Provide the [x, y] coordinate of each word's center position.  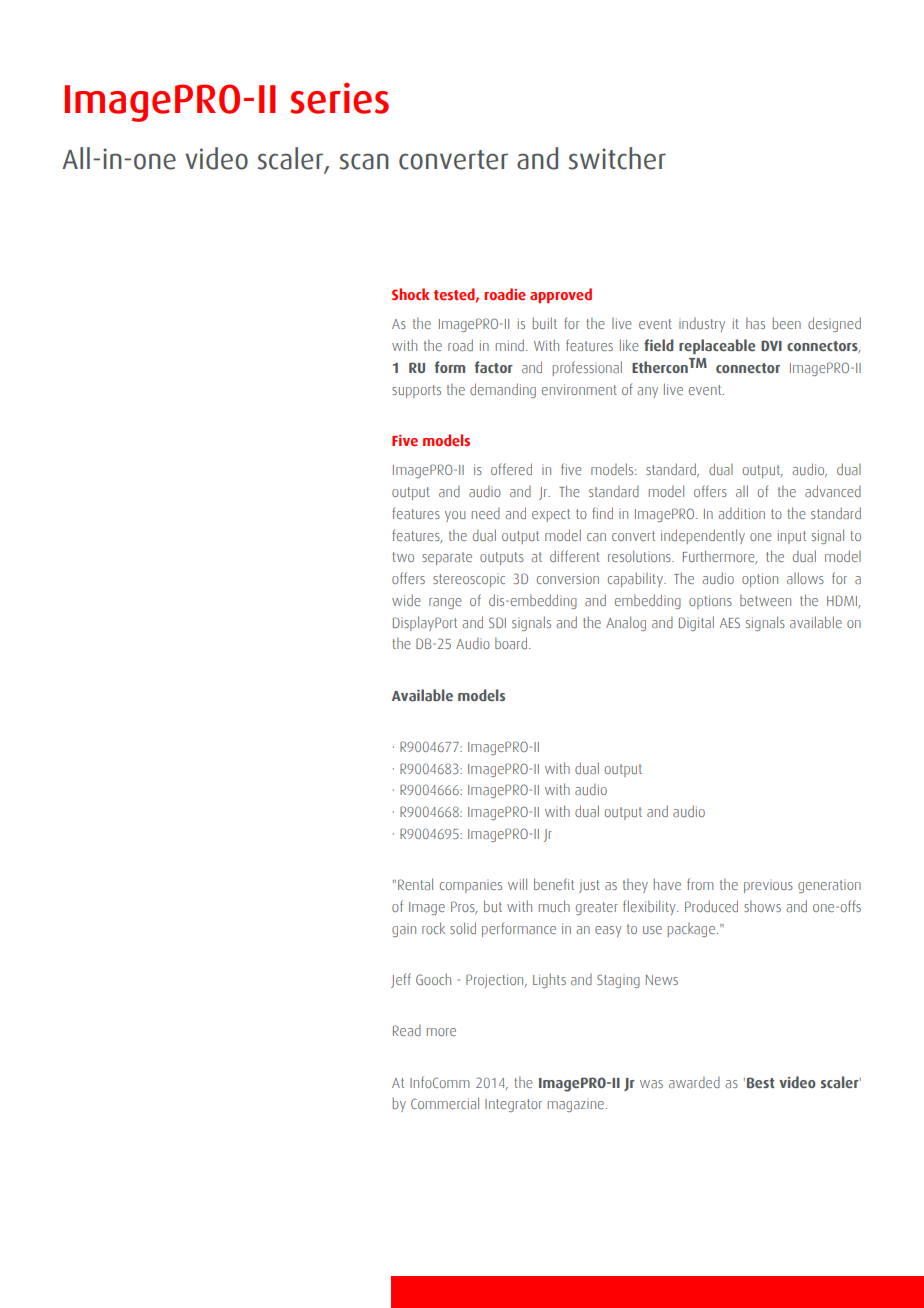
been [787, 323]
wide [406, 600]
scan [364, 161]
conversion [568, 578]
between [765, 600]
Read [407, 1030]
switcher [617, 158]
